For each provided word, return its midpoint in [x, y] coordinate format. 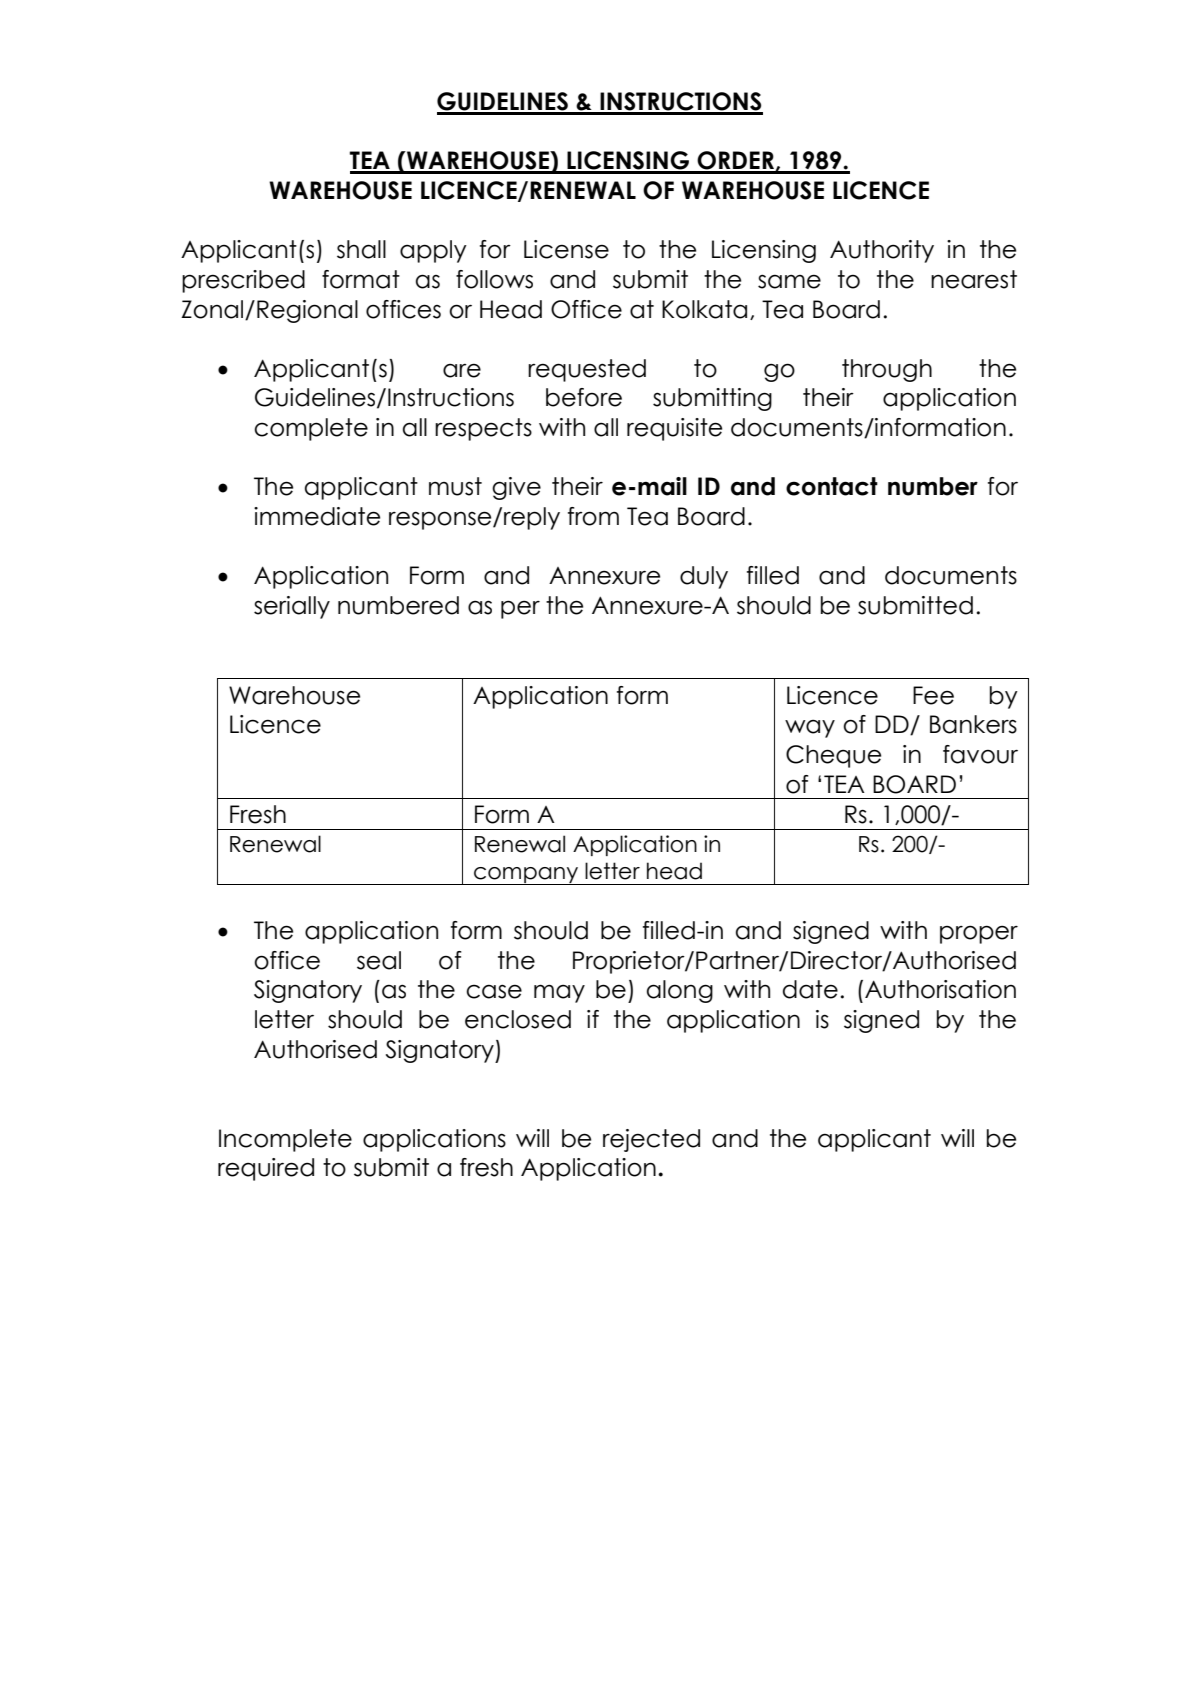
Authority [882, 251]
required [266, 1169]
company [526, 876]
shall [361, 249]
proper [979, 934]
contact [832, 486]
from [593, 516]
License [566, 249]
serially [292, 607]
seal [379, 960]
